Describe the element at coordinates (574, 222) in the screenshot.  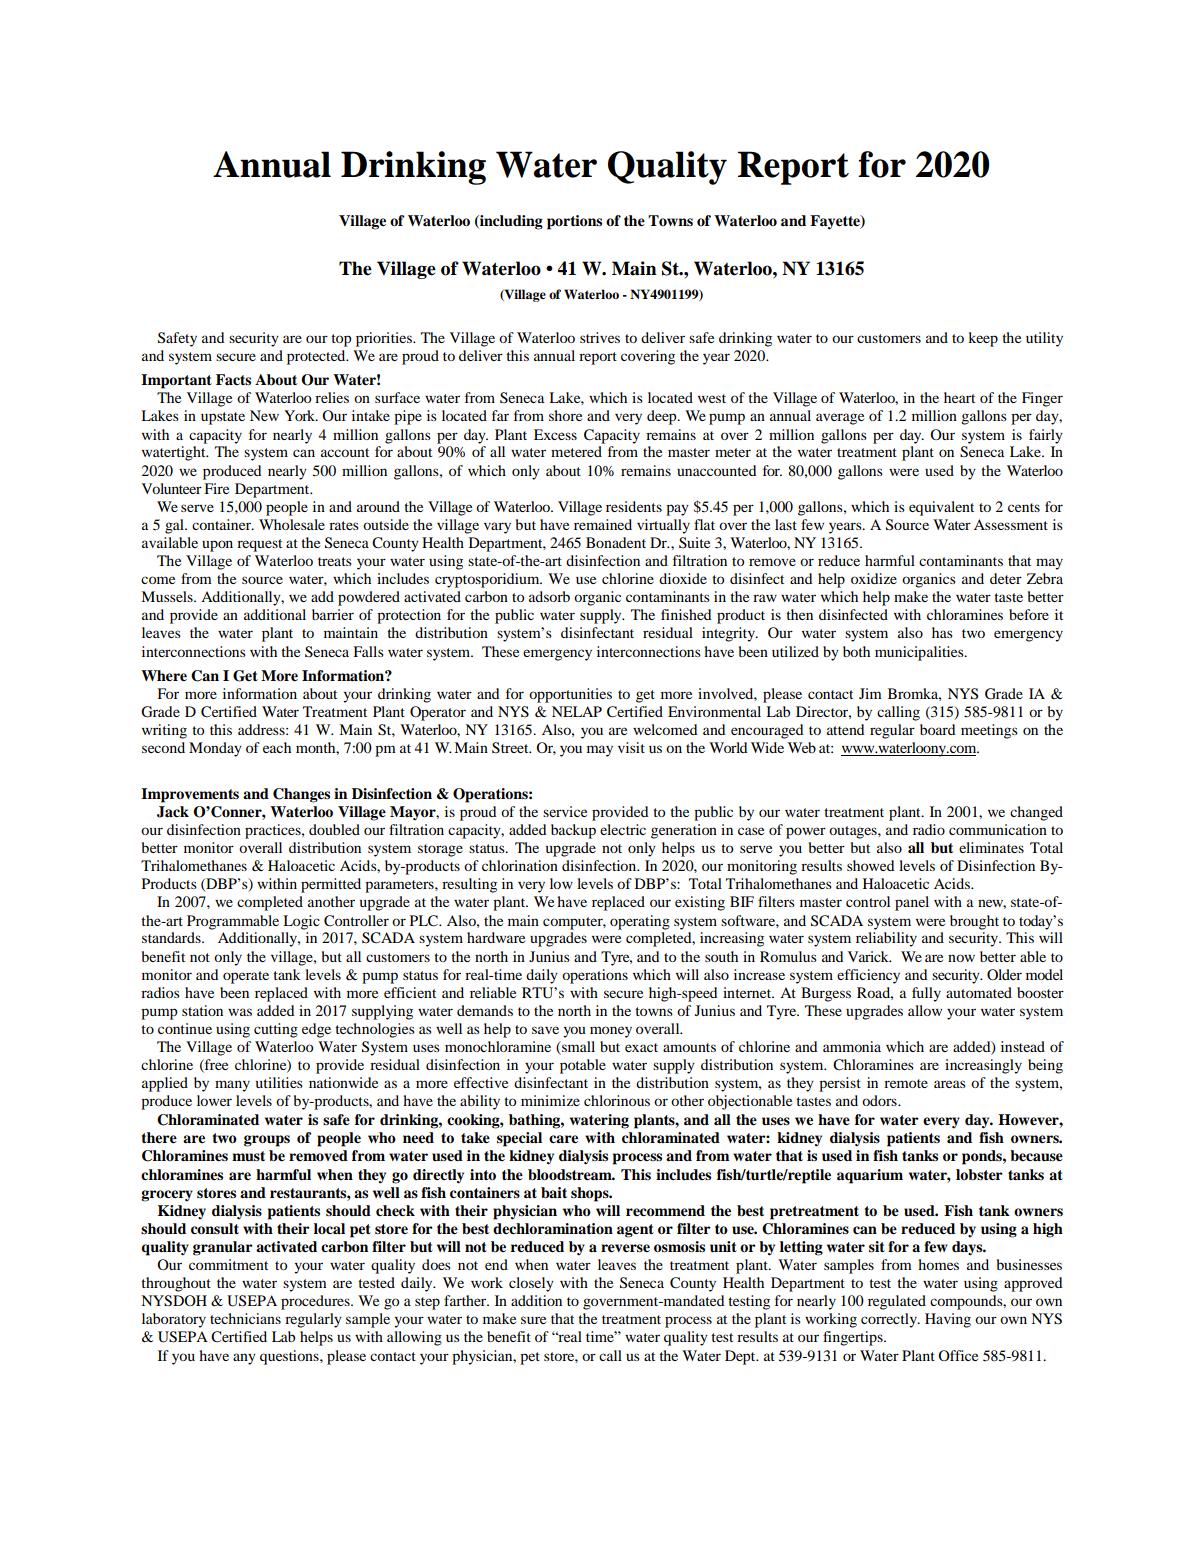
I see `portions` at that location.
